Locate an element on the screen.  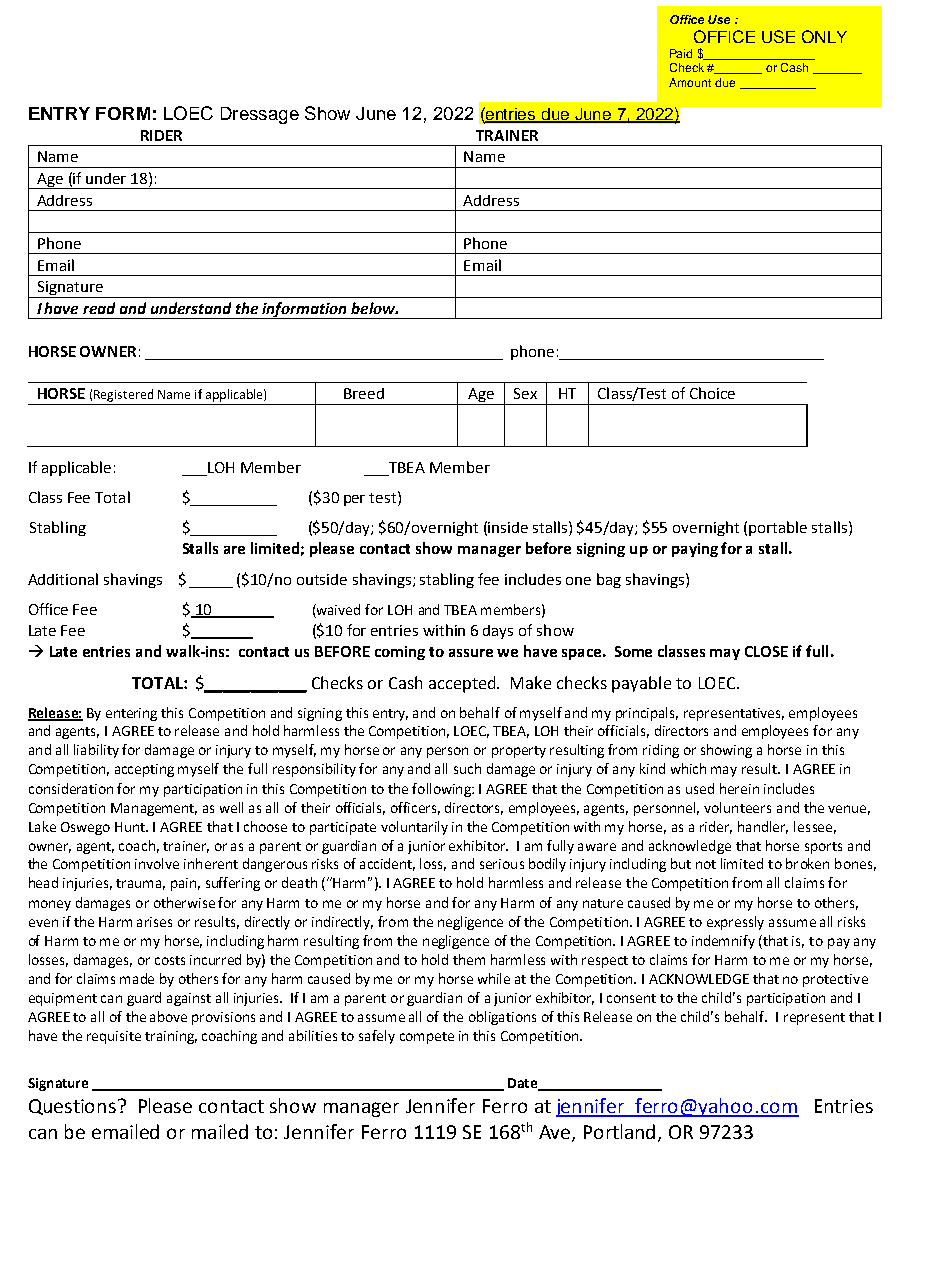
Additional is located at coordinates (63, 579).
